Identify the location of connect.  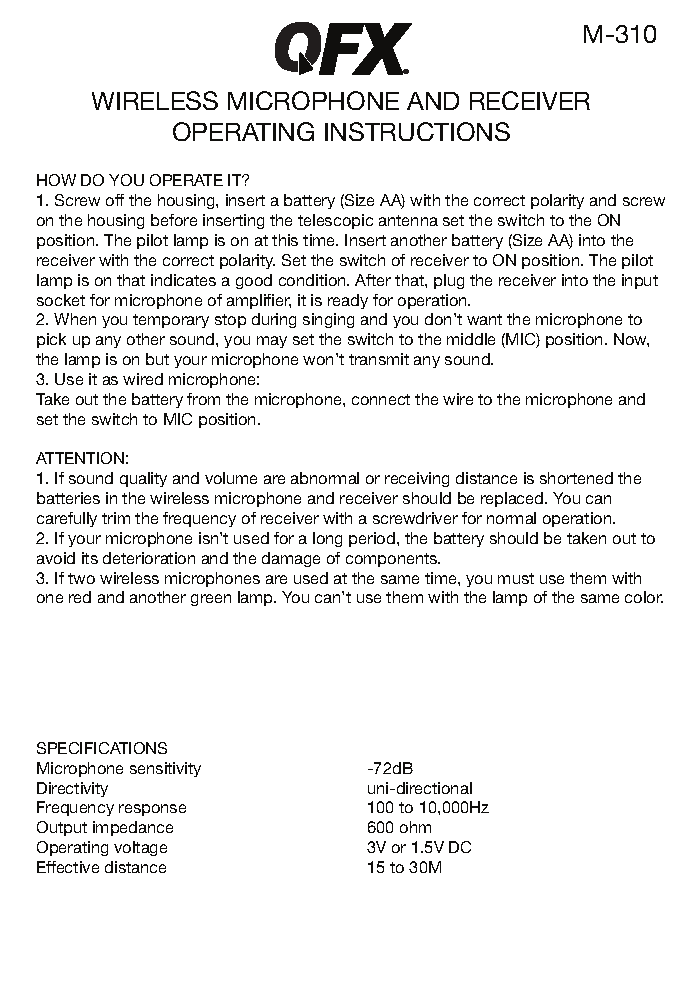
(381, 399).
